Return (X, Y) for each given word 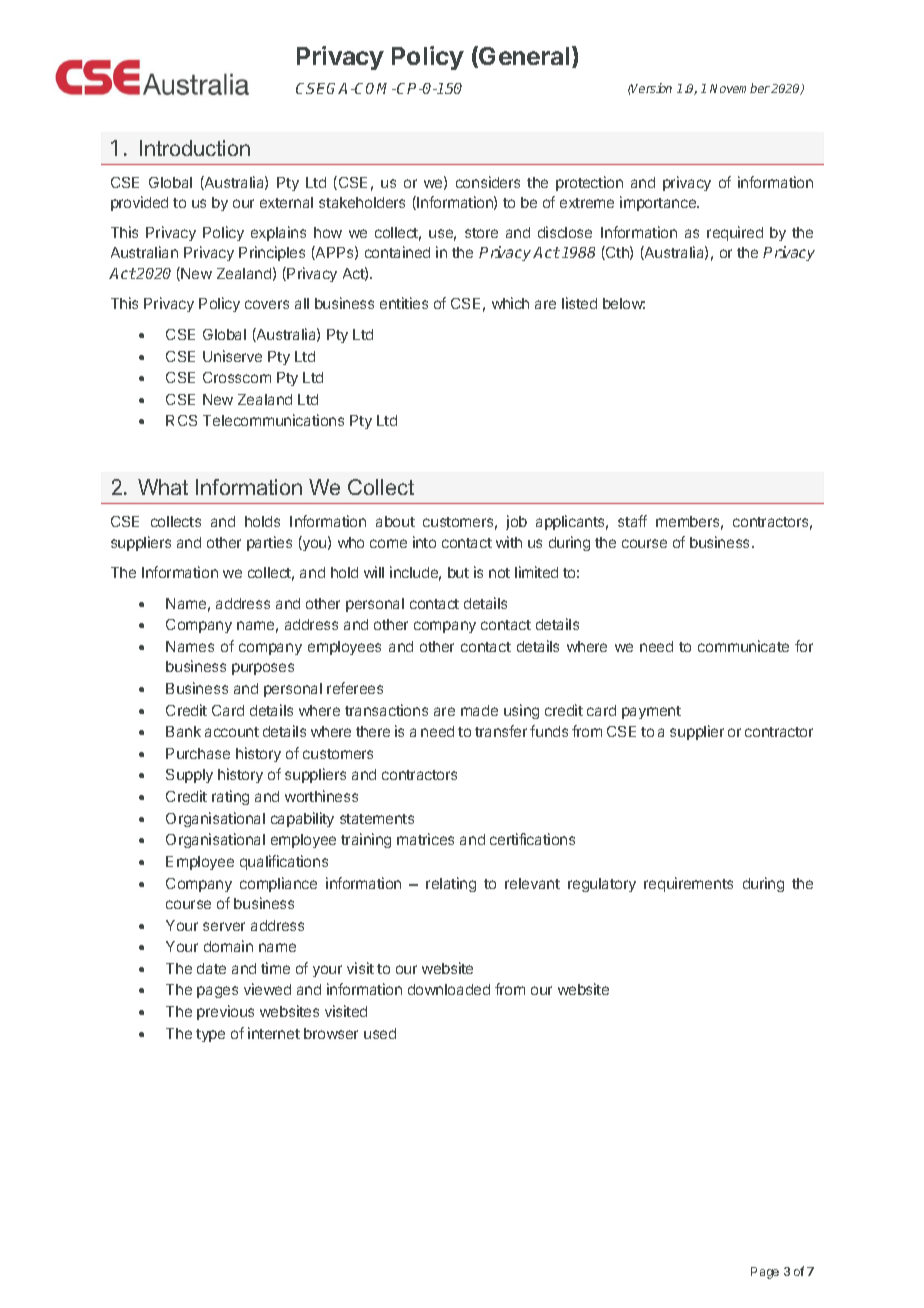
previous (225, 1012)
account (232, 732)
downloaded (449, 989)
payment (651, 712)
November (740, 88)
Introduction (195, 148)
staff (632, 521)
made (479, 710)
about (395, 521)
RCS (181, 420)
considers (488, 182)
